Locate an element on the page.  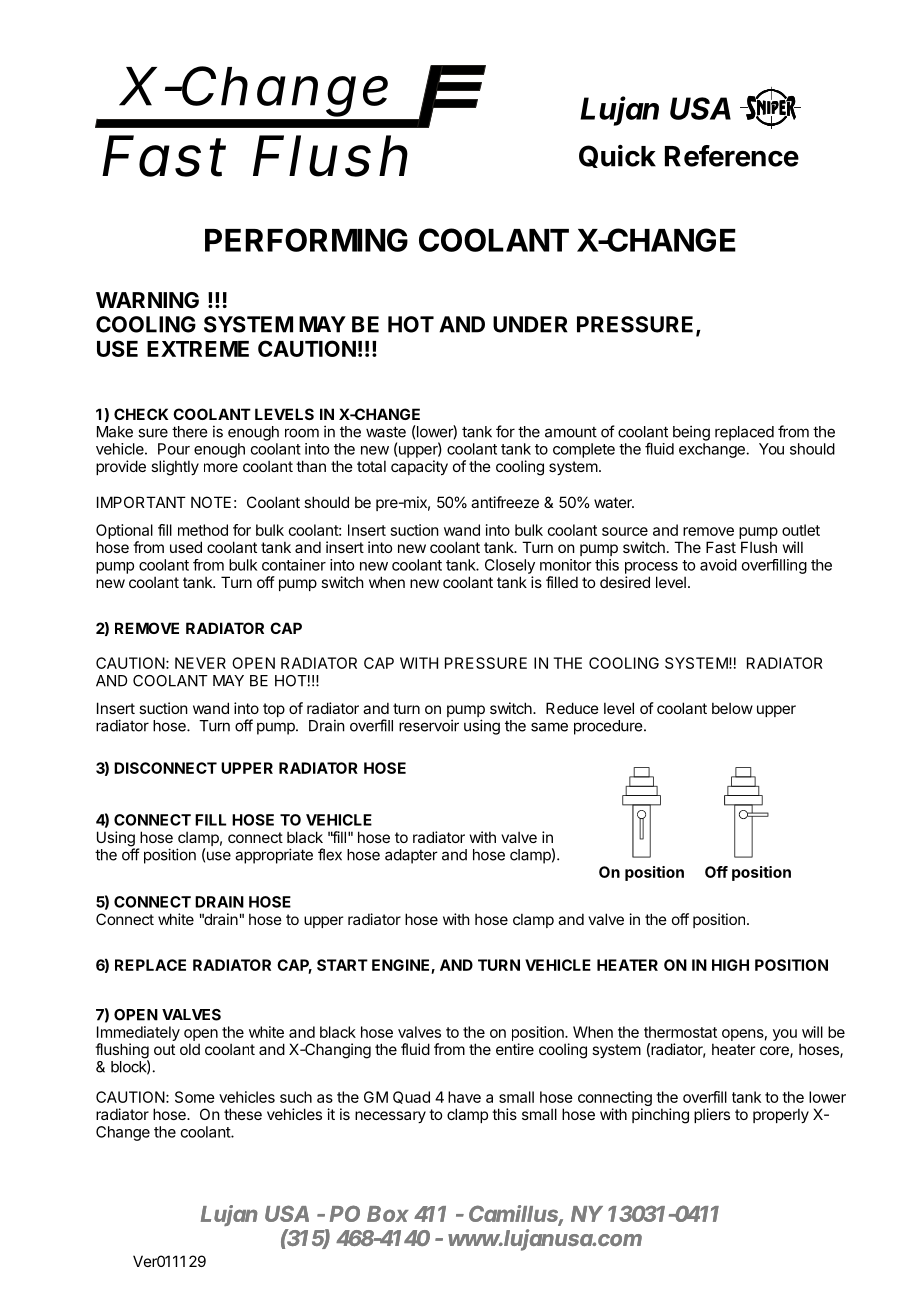
Reference is located at coordinates (732, 156).
